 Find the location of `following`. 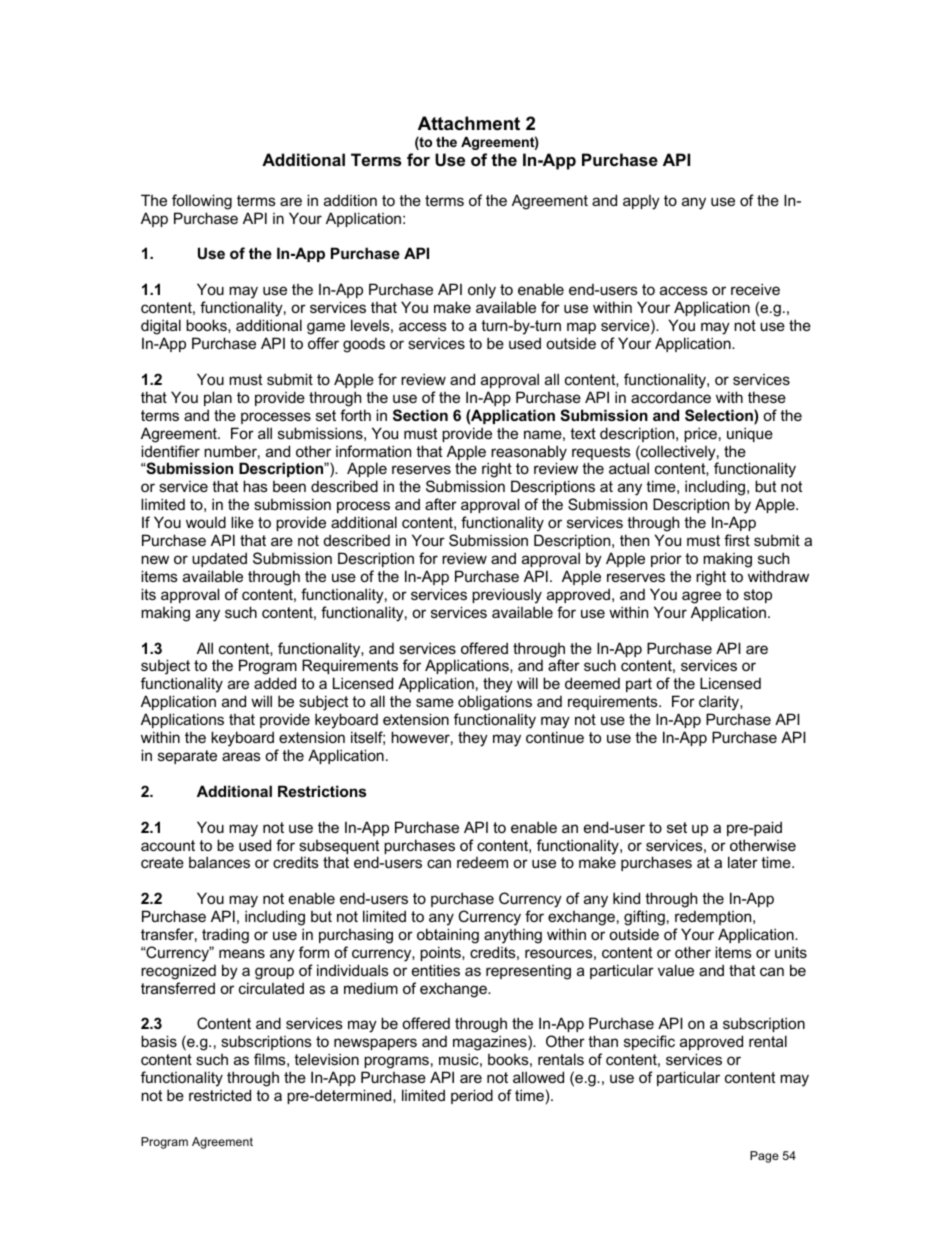

following is located at coordinates (202, 202).
